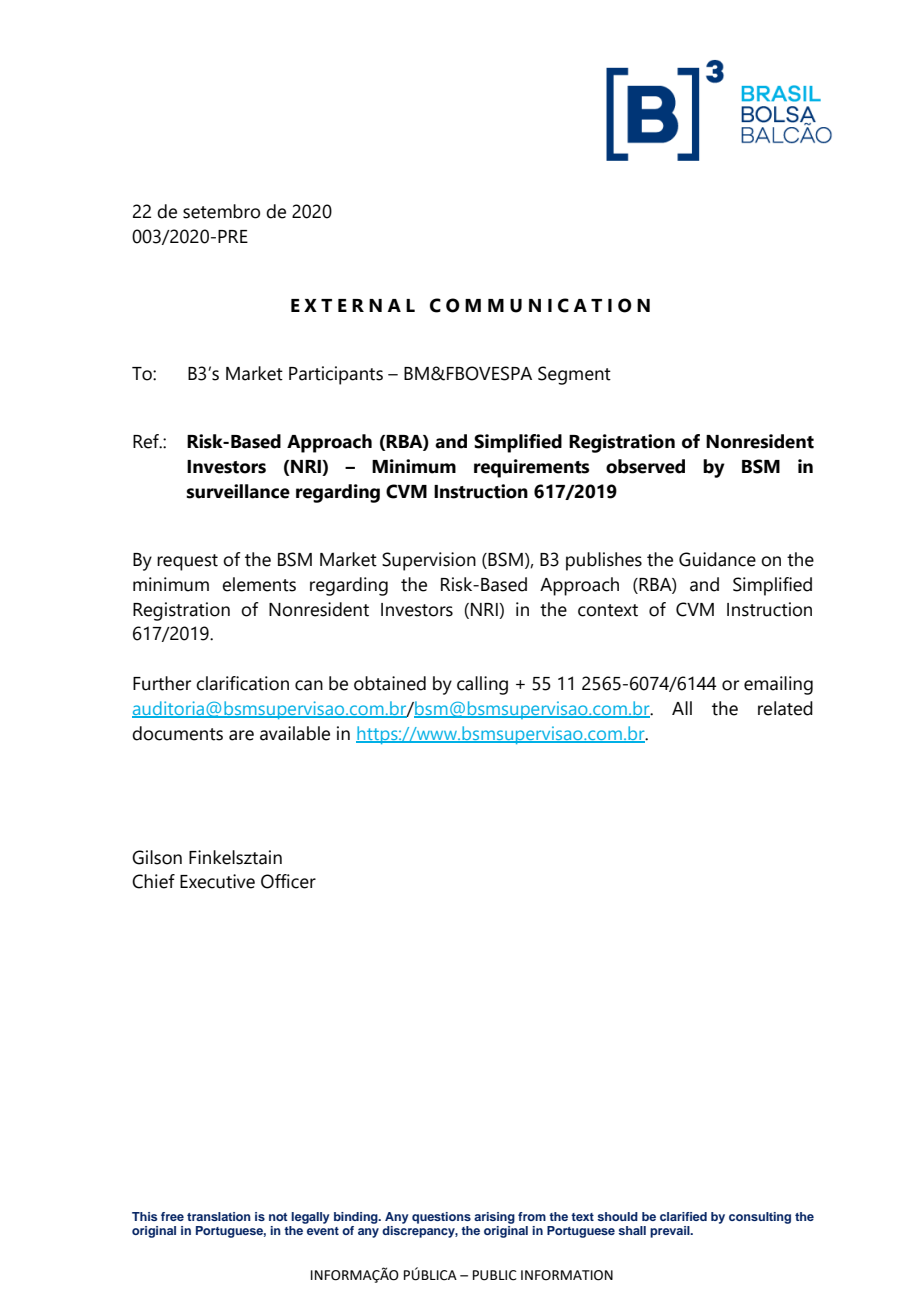 This screenshot has width=924, height=1308. What do you see at coordinates (495, 1275) in the screenshot?
I see `PUBLIC` at bounding box center [495, 1275].
